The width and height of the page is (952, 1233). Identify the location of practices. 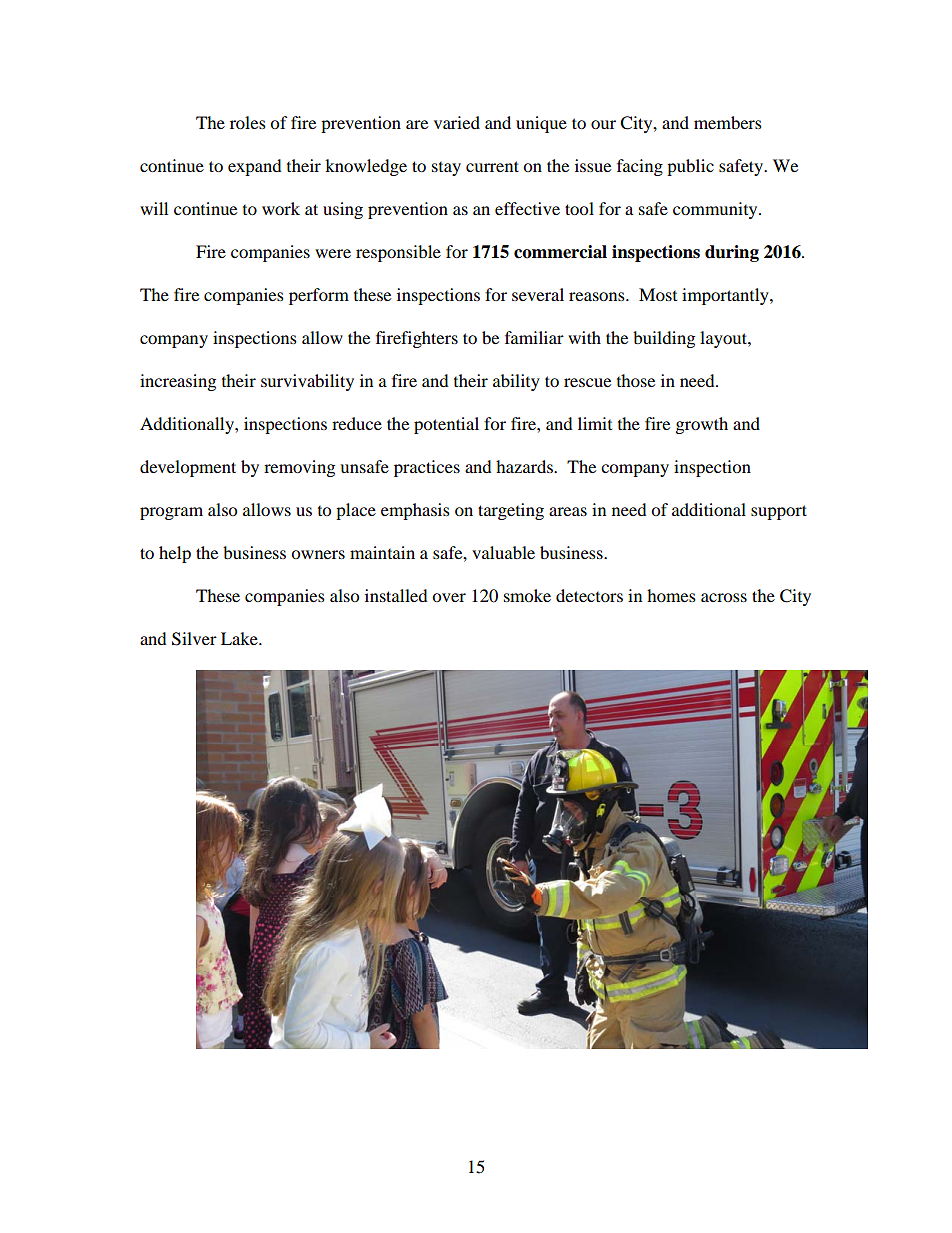
(427, 468).
